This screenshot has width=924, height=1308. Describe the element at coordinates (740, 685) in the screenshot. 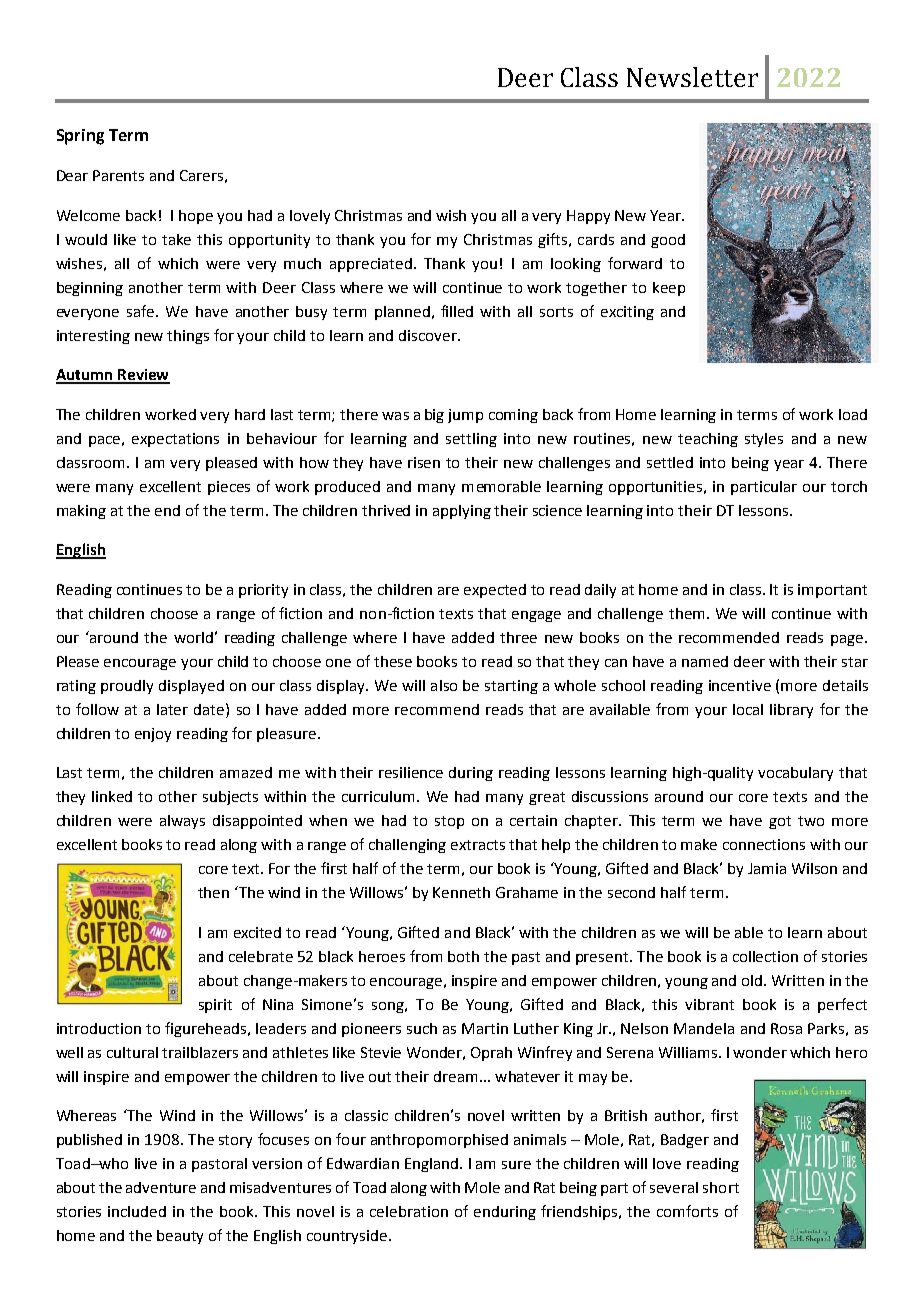

I see `incentive` at that location.
